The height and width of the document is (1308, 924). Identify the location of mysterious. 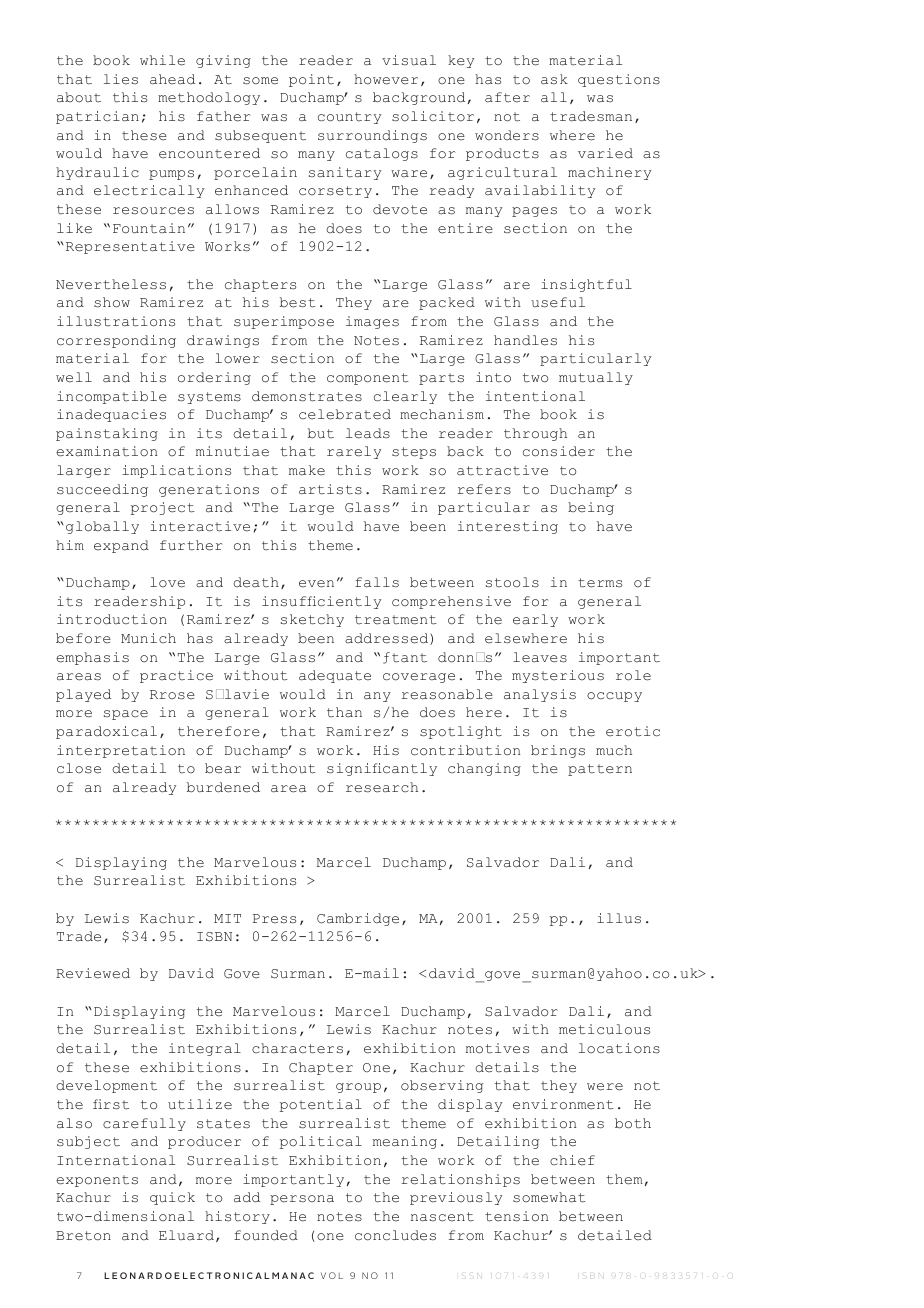
(558, 676).
